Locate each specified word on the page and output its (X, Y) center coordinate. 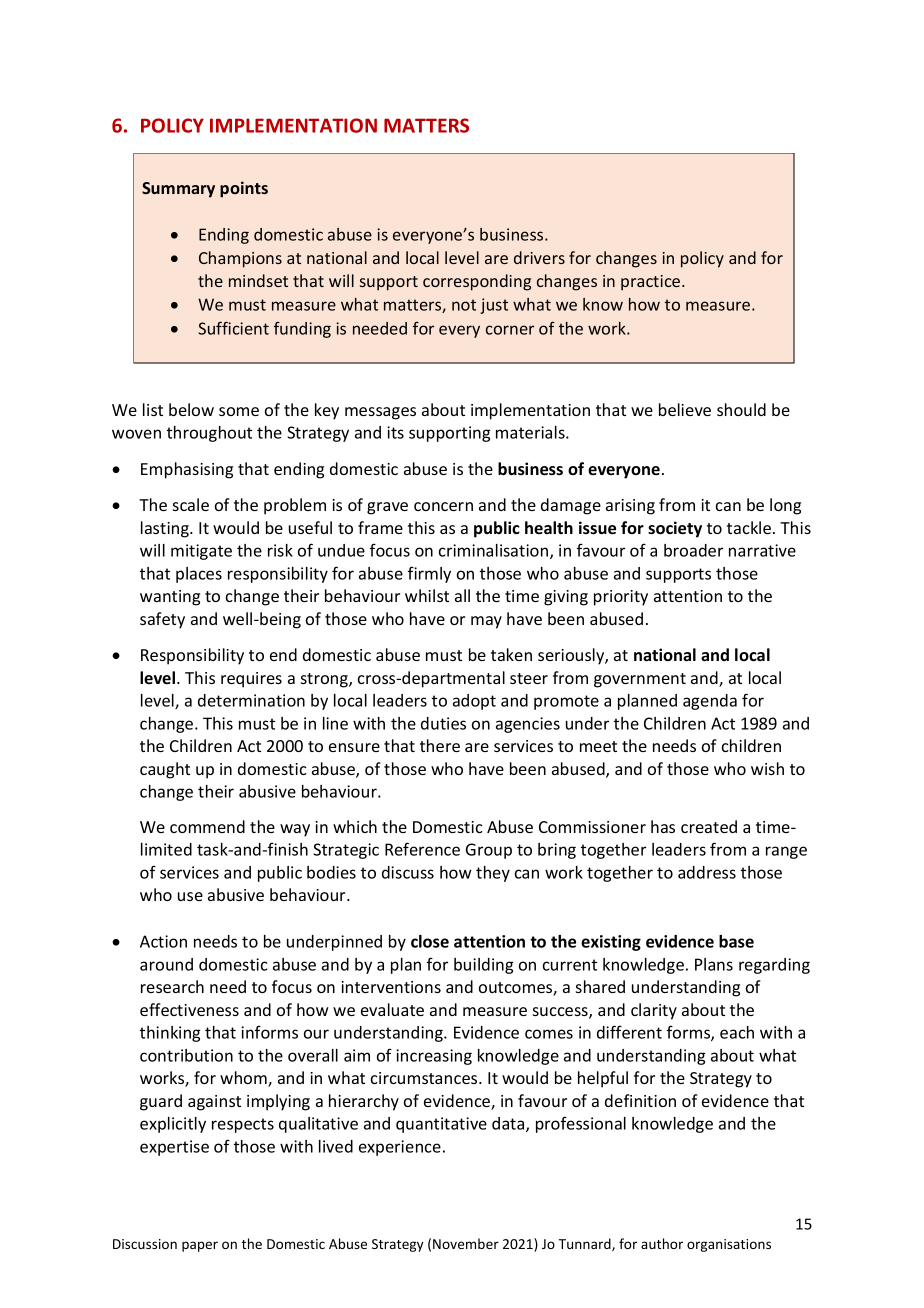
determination (251, 700)
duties (443, 723)
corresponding (477, 282)
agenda (710, 702)
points (244, 189)
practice (652, 283)
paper (200, 1246)
